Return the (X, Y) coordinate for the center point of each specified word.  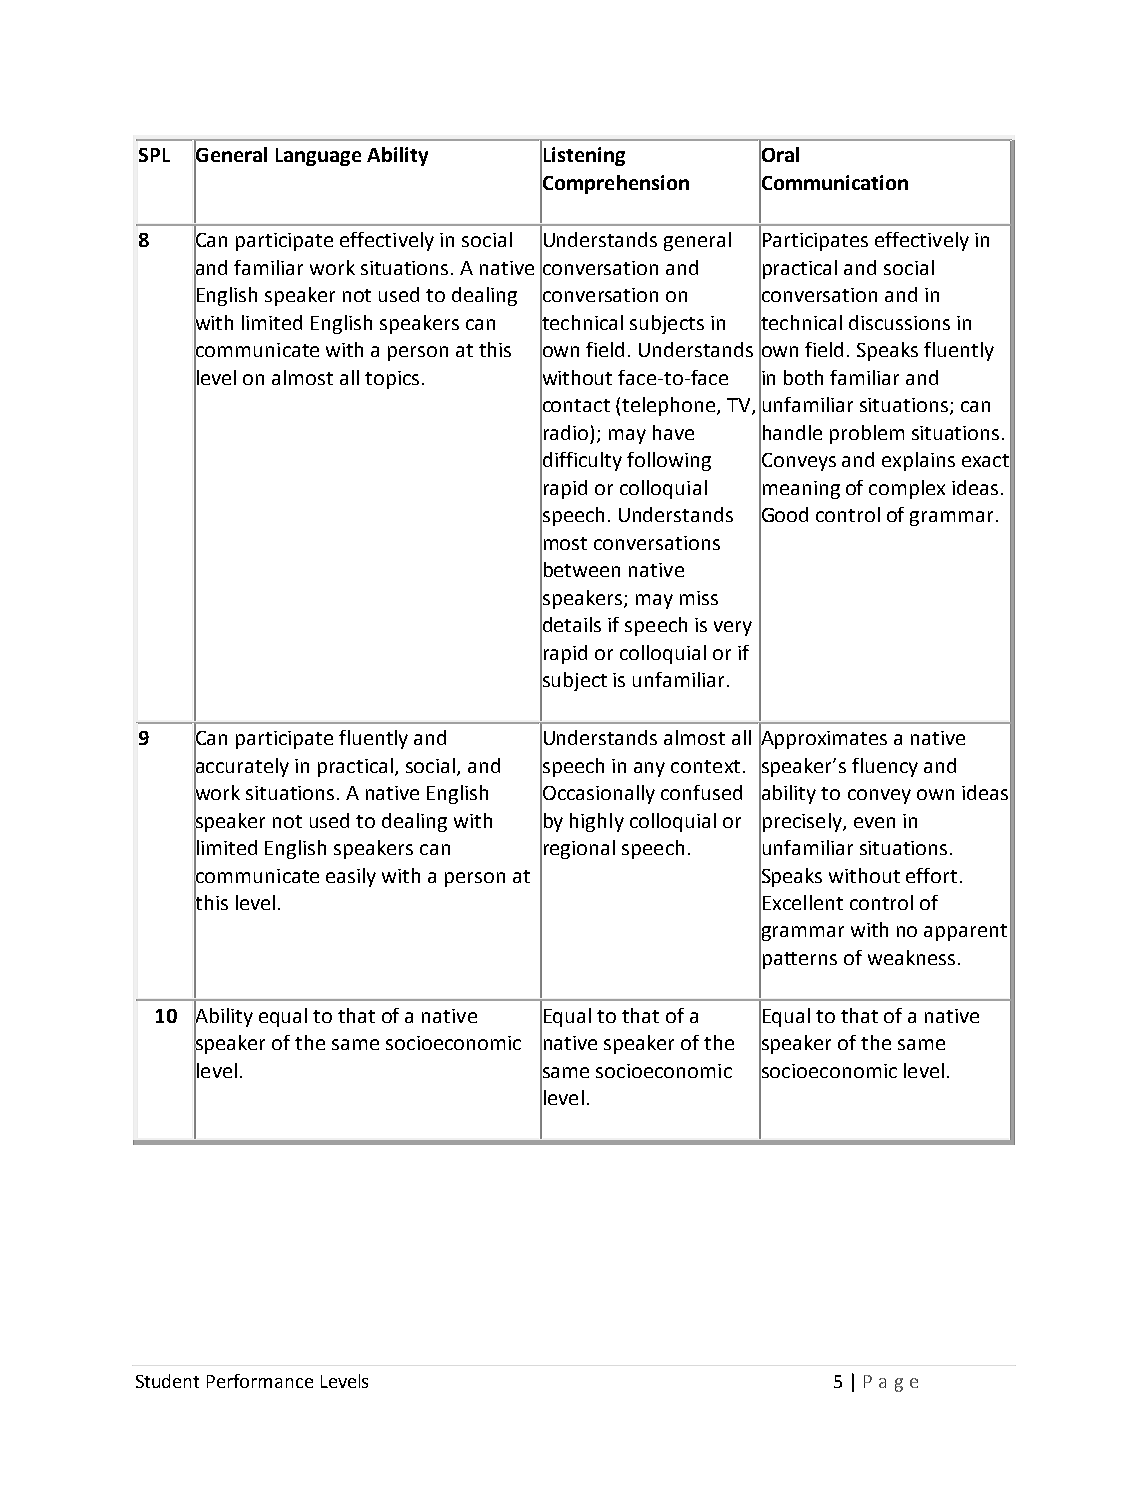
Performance (260, 1381)
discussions (899, 322)
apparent (965, 932)
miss (699, 598)
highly (597, 822)
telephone (670, 406)
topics (392, 380)
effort (931, 875)
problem (867, 434)
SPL (154, 155)
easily (351, 877)
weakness (911, 957)
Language (318, 157)
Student (167, 1381)
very (733, 628)
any (649, 769)
